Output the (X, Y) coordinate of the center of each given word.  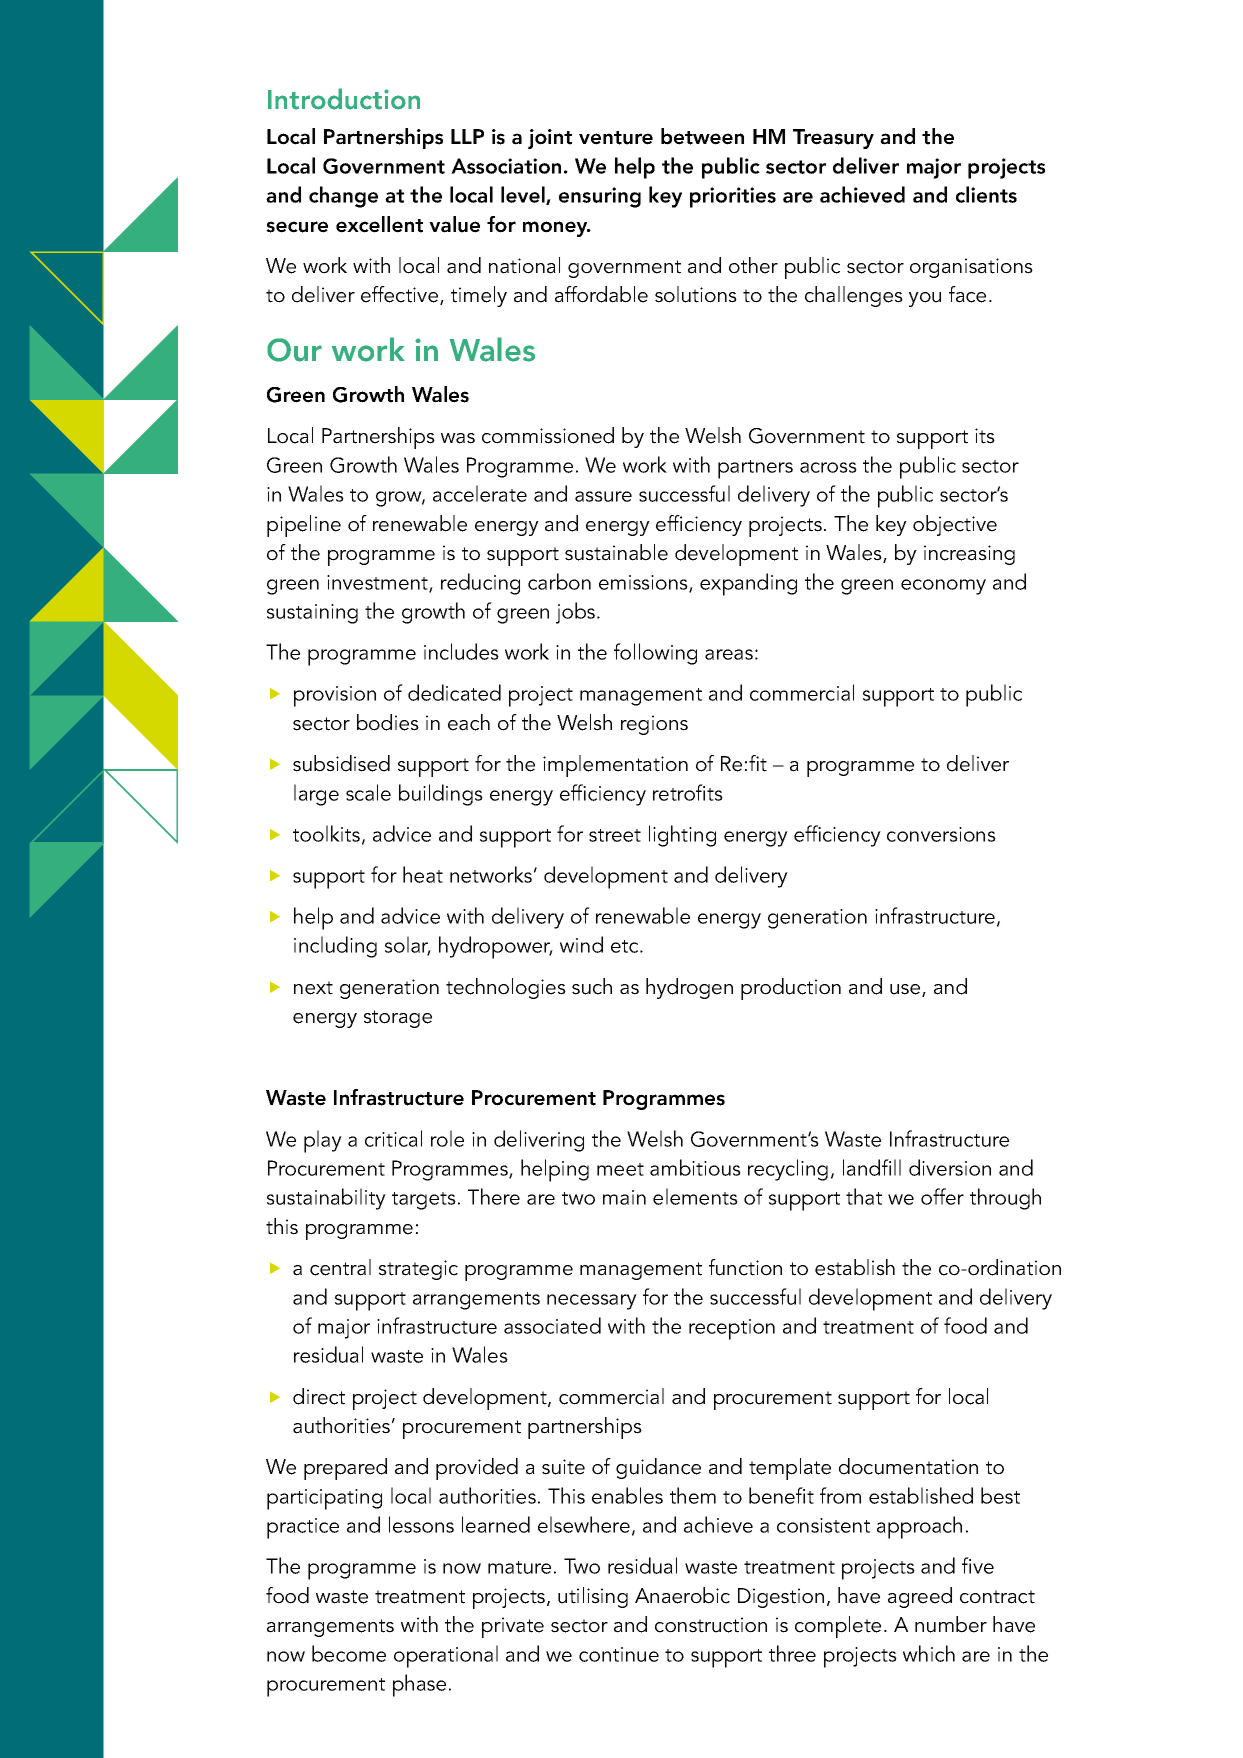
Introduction (344, 99)
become (349, 1653)
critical (393, 1138)
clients (986, 194)
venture (616, 138)
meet (620, 1169)
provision (335, 696)
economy (943, 587)
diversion (950, 1167)
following (655, 654)
